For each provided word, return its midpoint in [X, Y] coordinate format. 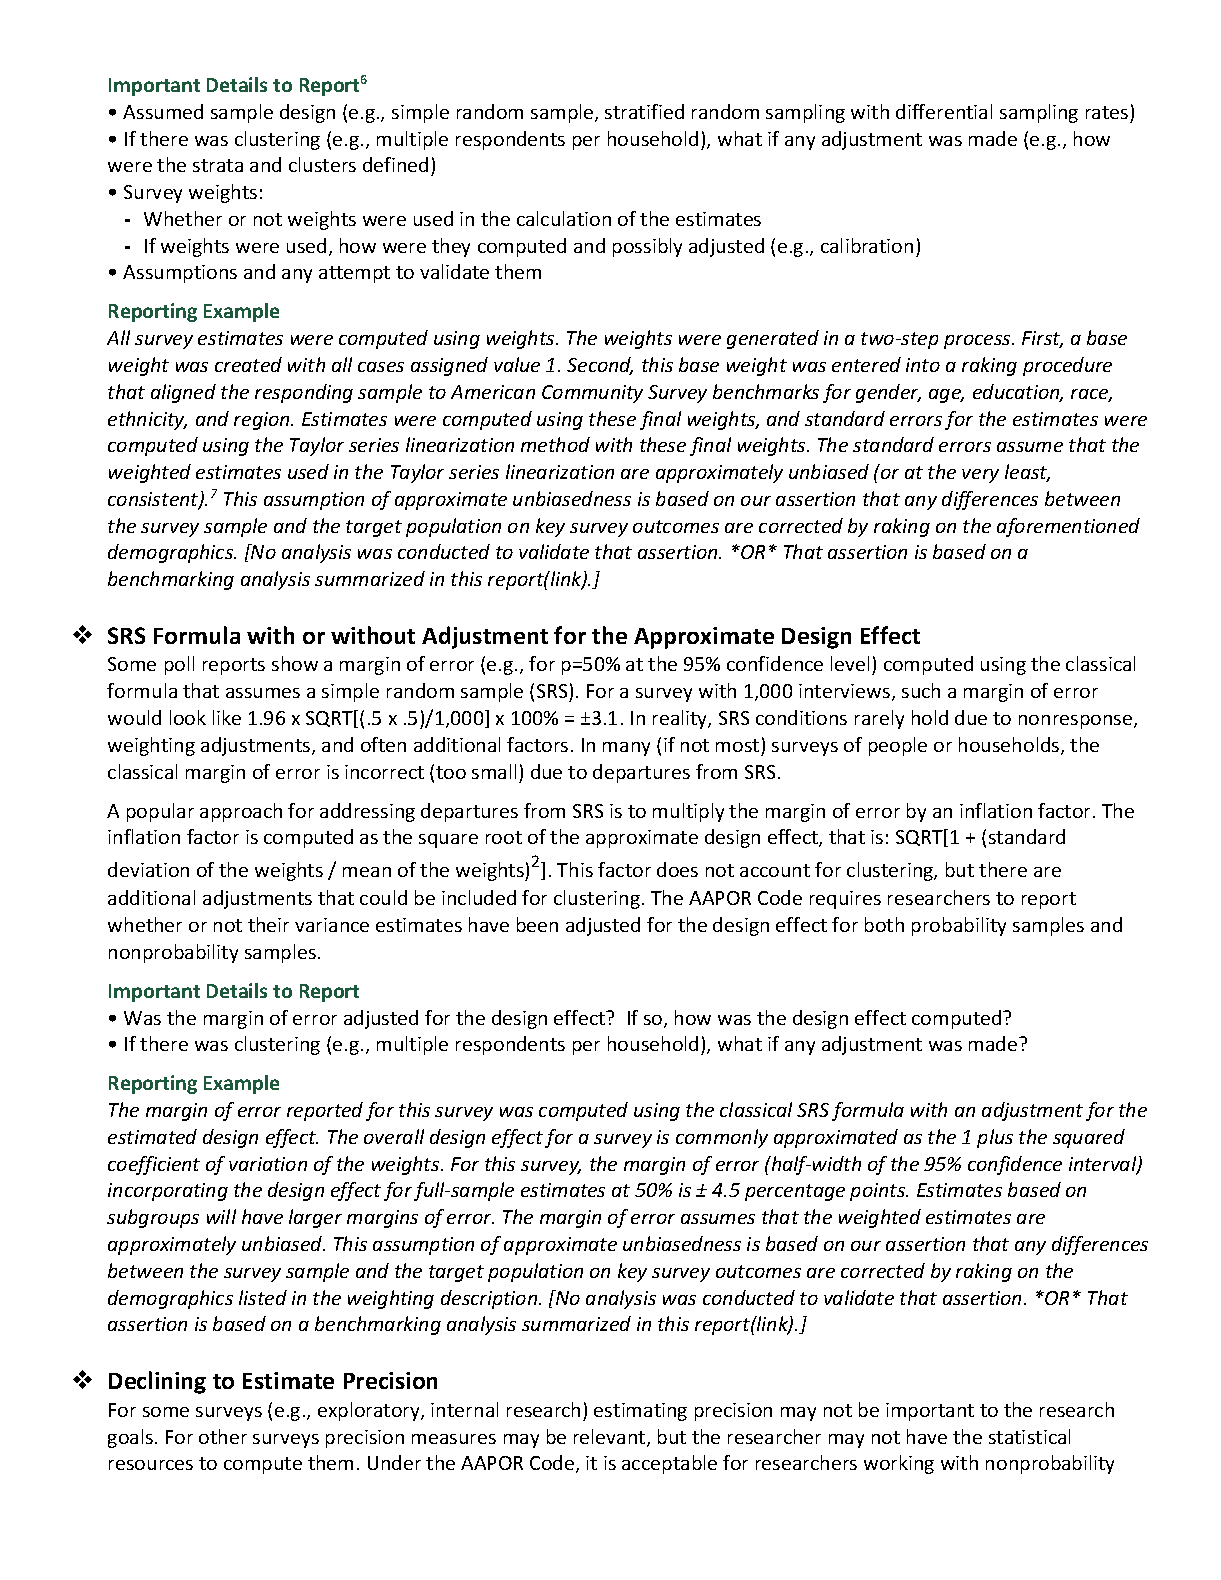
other [223, 1436]
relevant [611, 1438]
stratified [644, 111]
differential [944, 111]
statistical [1029, 1436]
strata [218, 165]
